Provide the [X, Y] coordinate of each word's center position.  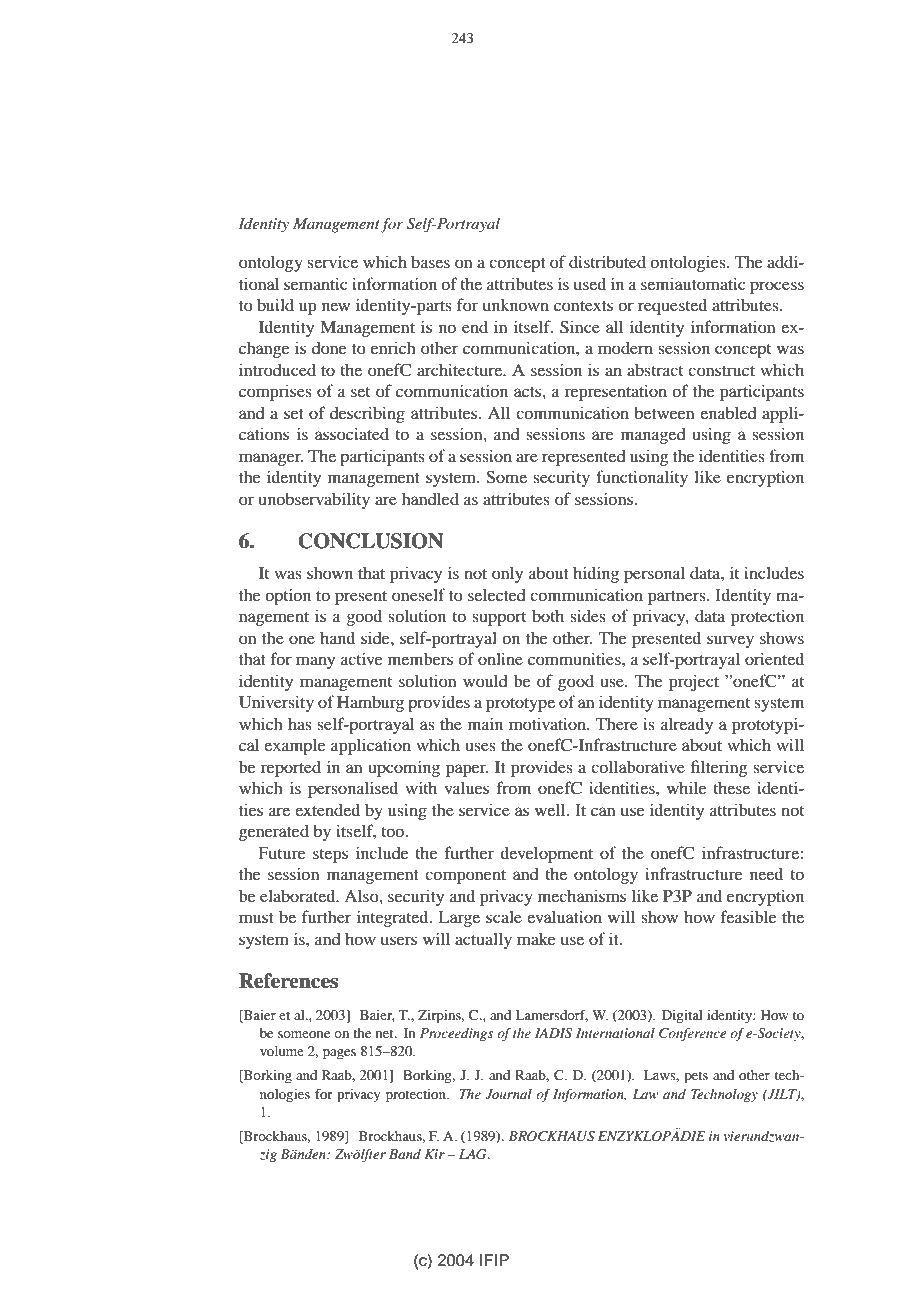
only [507, 574]
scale [504, 917]
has [300, 723]
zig [268, 1155]
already [687, 725]
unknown [516, 305]
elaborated [299, 895]
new [336, 306]
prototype [520, 705]
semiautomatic [693, 283]
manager [271, 459]
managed [653, 436]
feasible [749, 916]
